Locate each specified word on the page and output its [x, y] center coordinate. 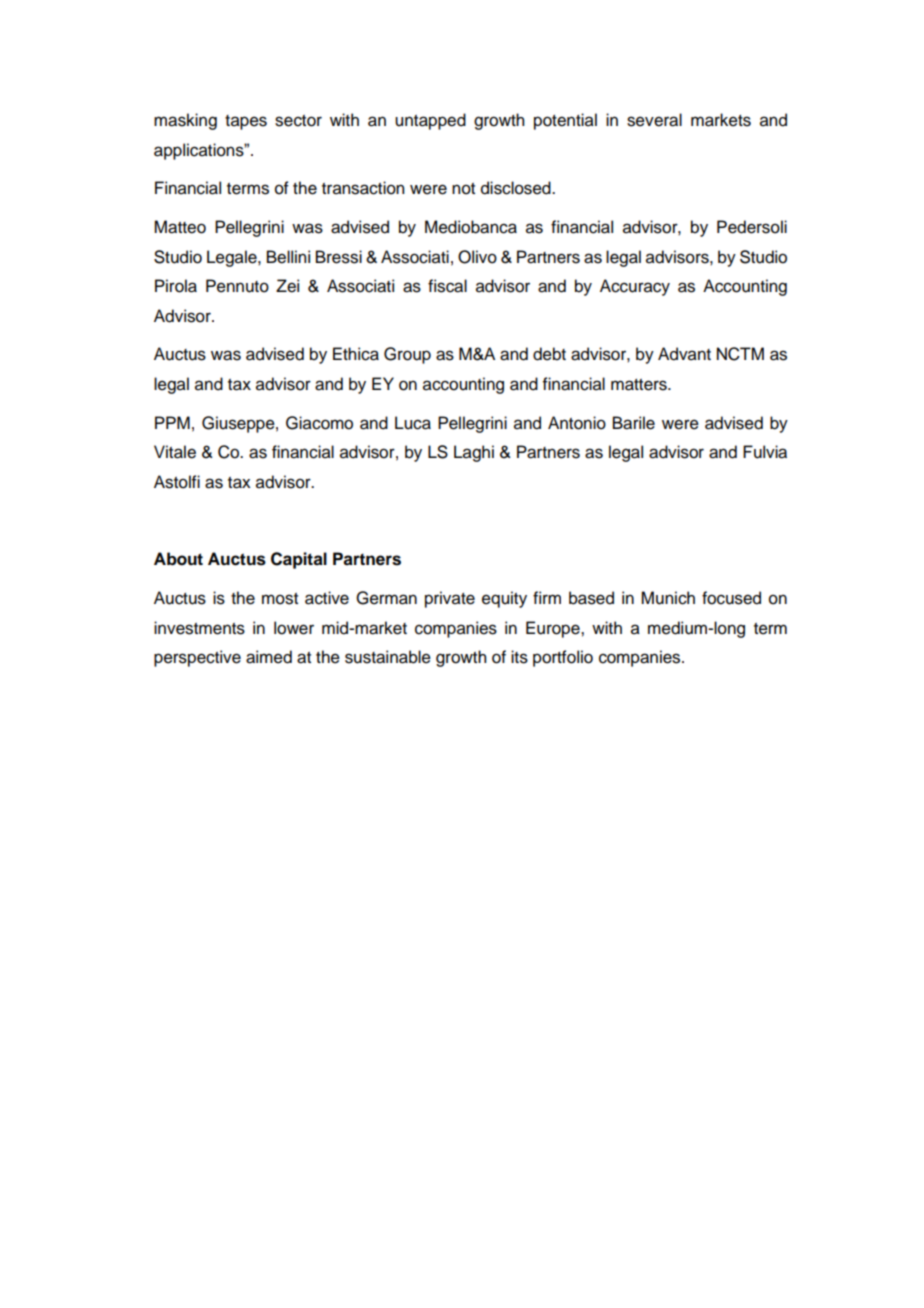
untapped [430, 121]
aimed [269, 657]
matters [640, 385]
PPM [172, 422]
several [654, 120]
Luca [413, 423]
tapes [246, 122]
